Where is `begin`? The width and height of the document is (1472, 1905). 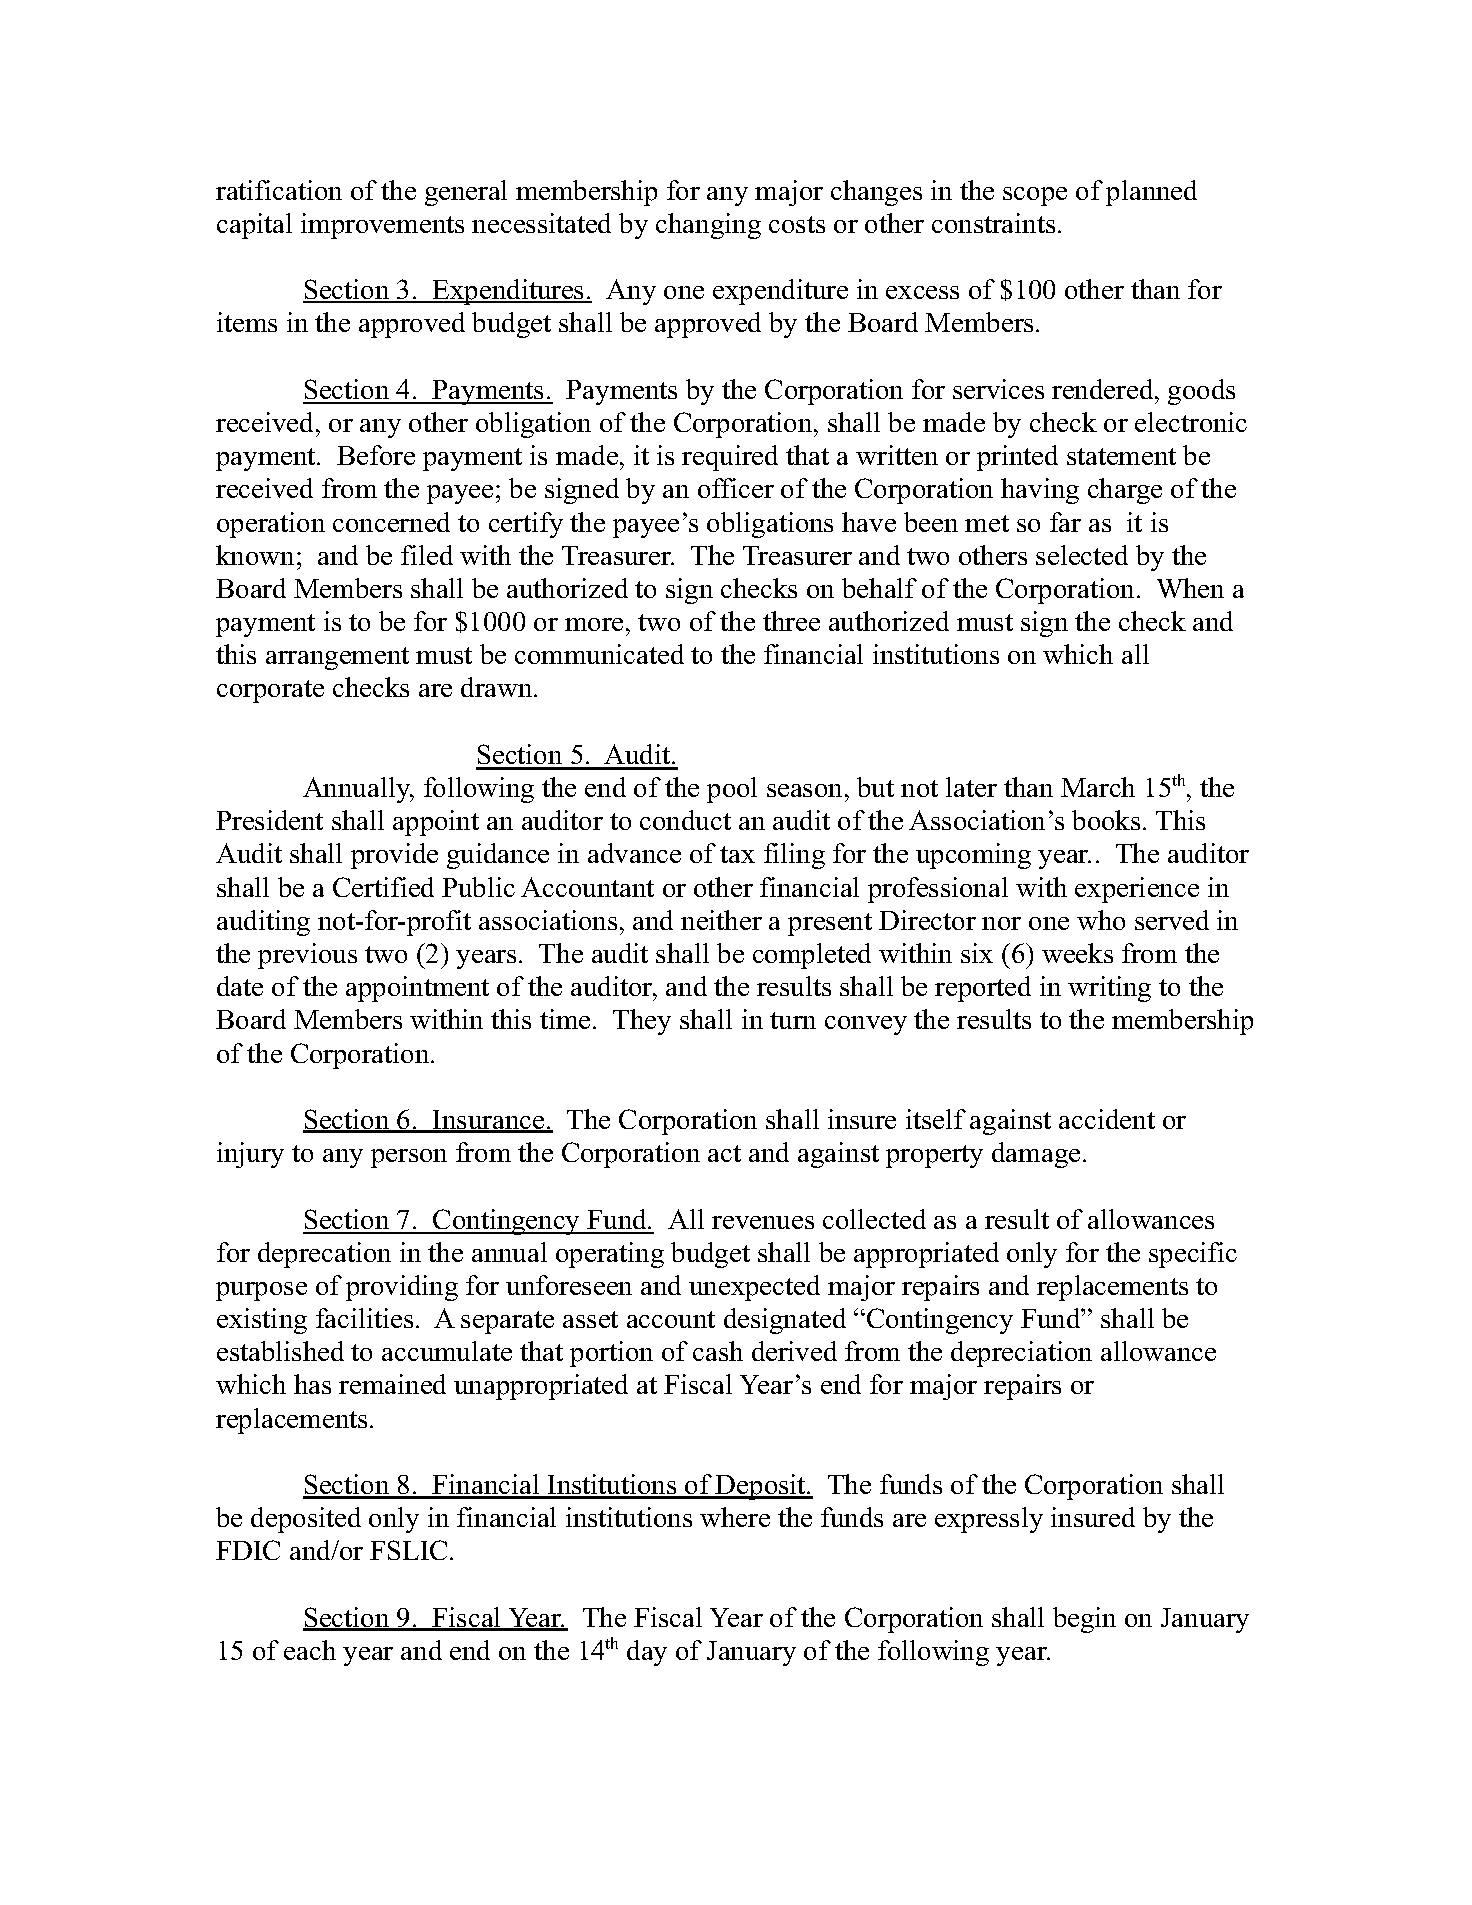 begin is located at coordinates (1084, 1620).
